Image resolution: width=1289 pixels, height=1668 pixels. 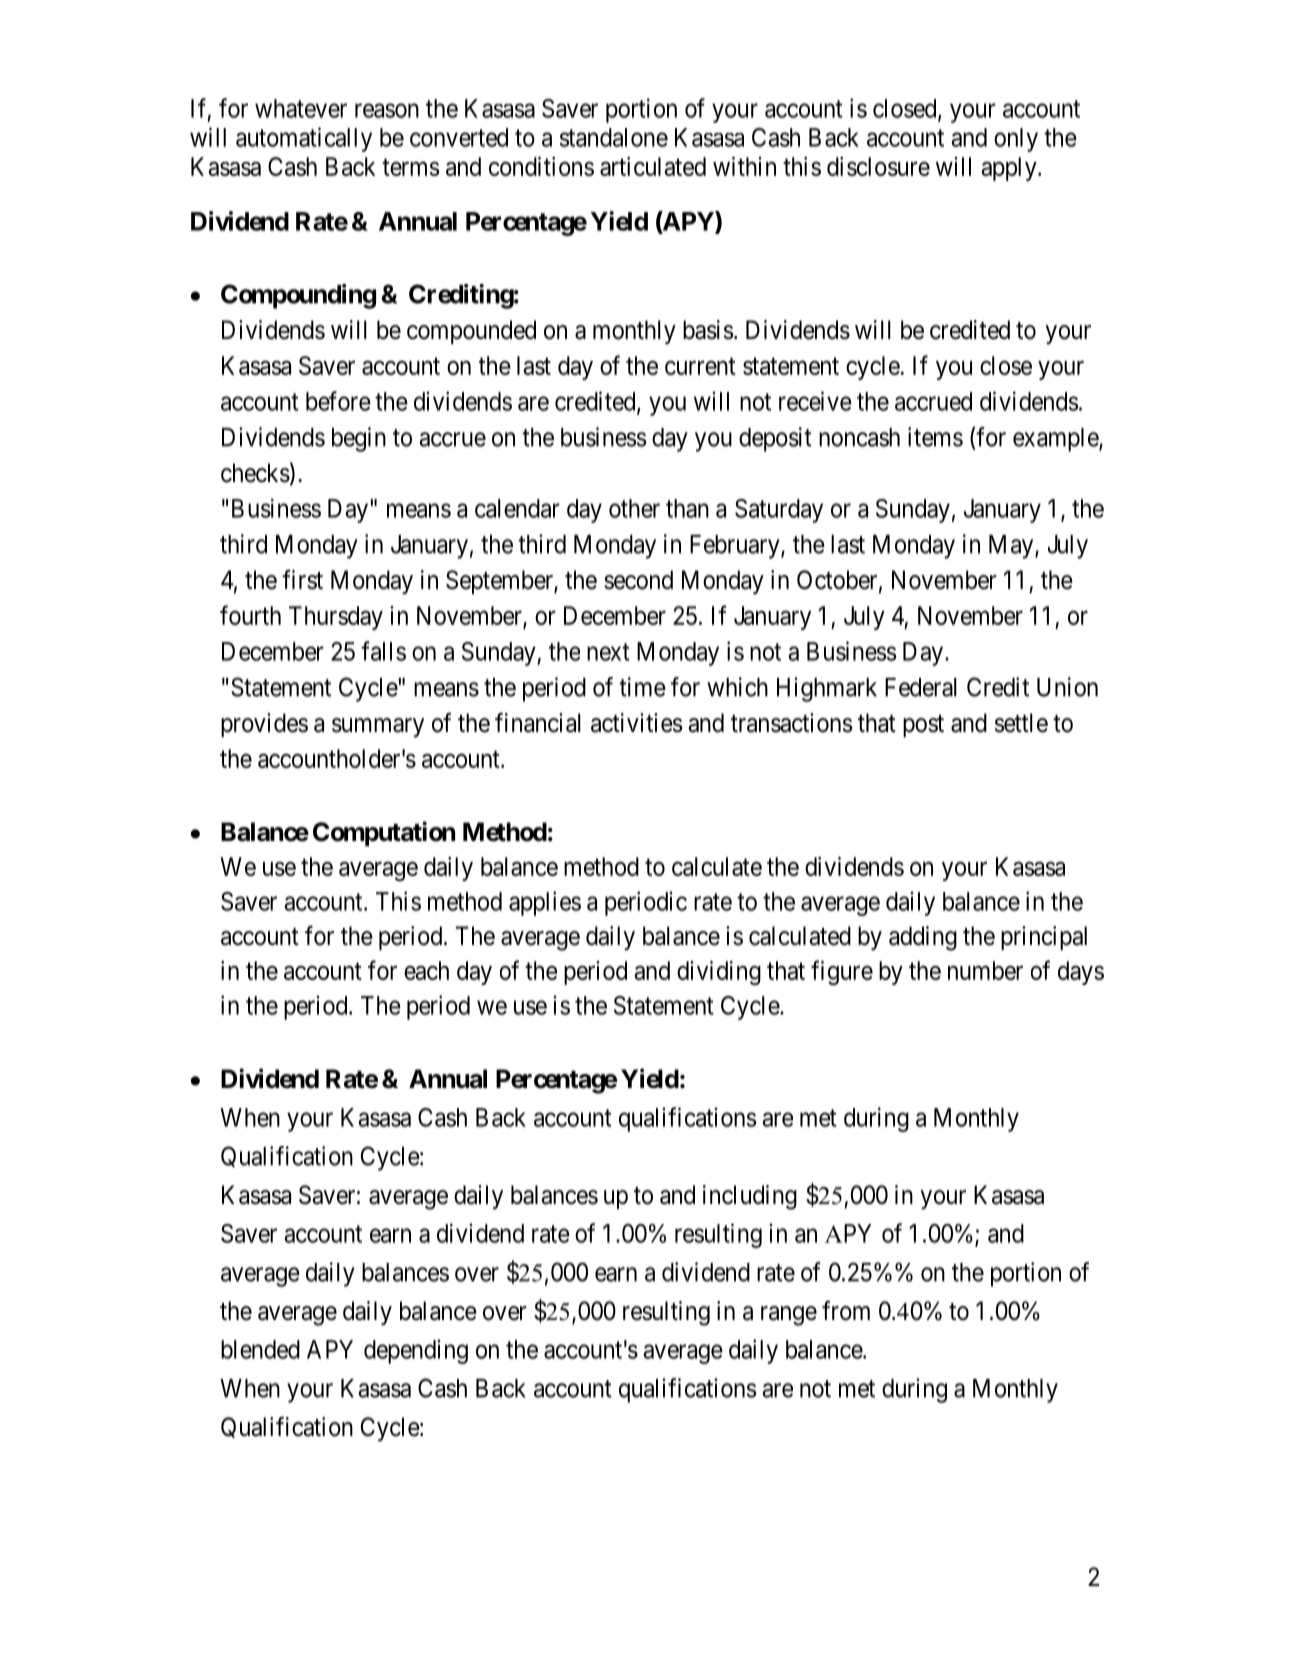 What do you see at coordinates (416, 1351) in the document?
I see `depending` at bounding box center [416, 1351].
